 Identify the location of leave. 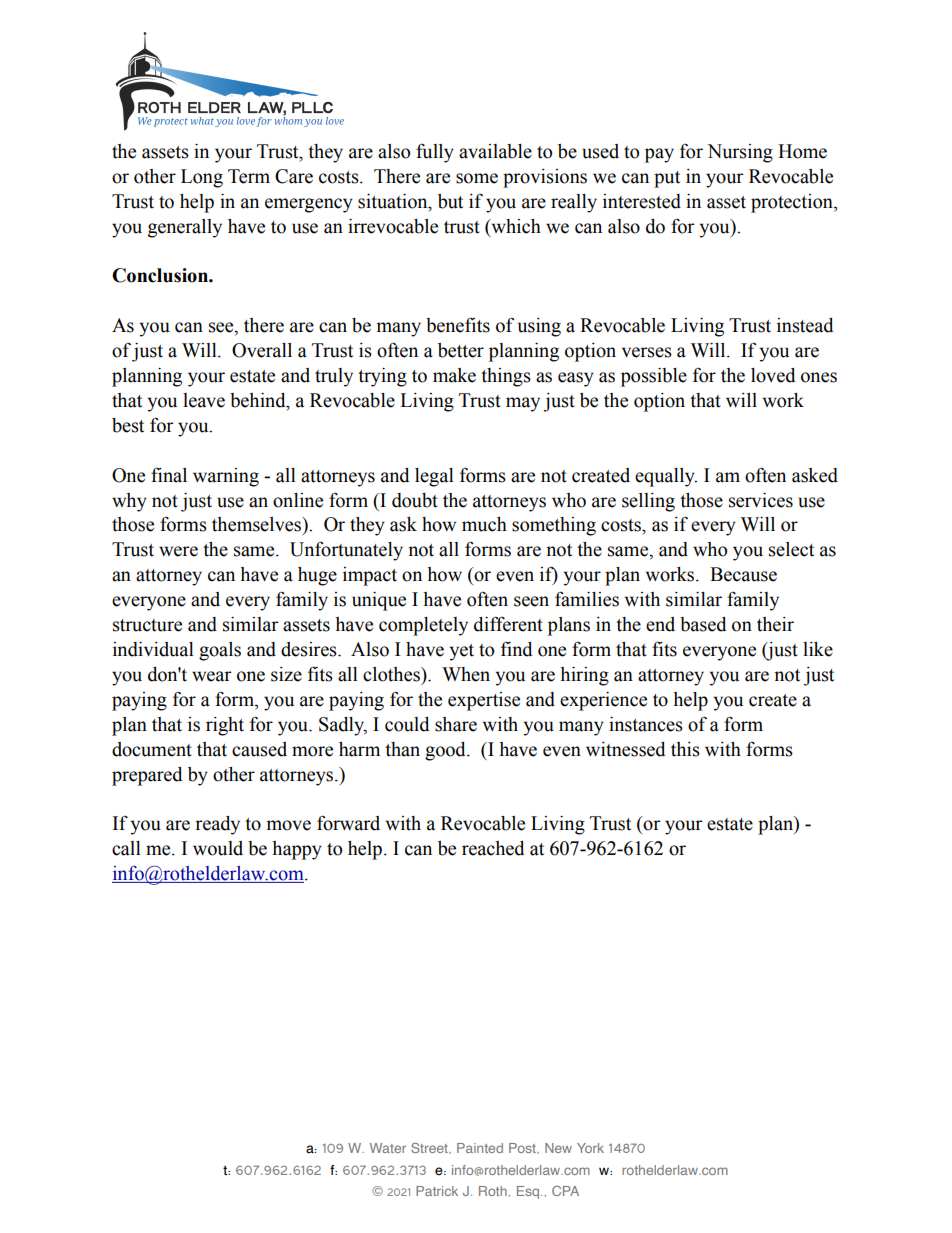
(204, 400).
